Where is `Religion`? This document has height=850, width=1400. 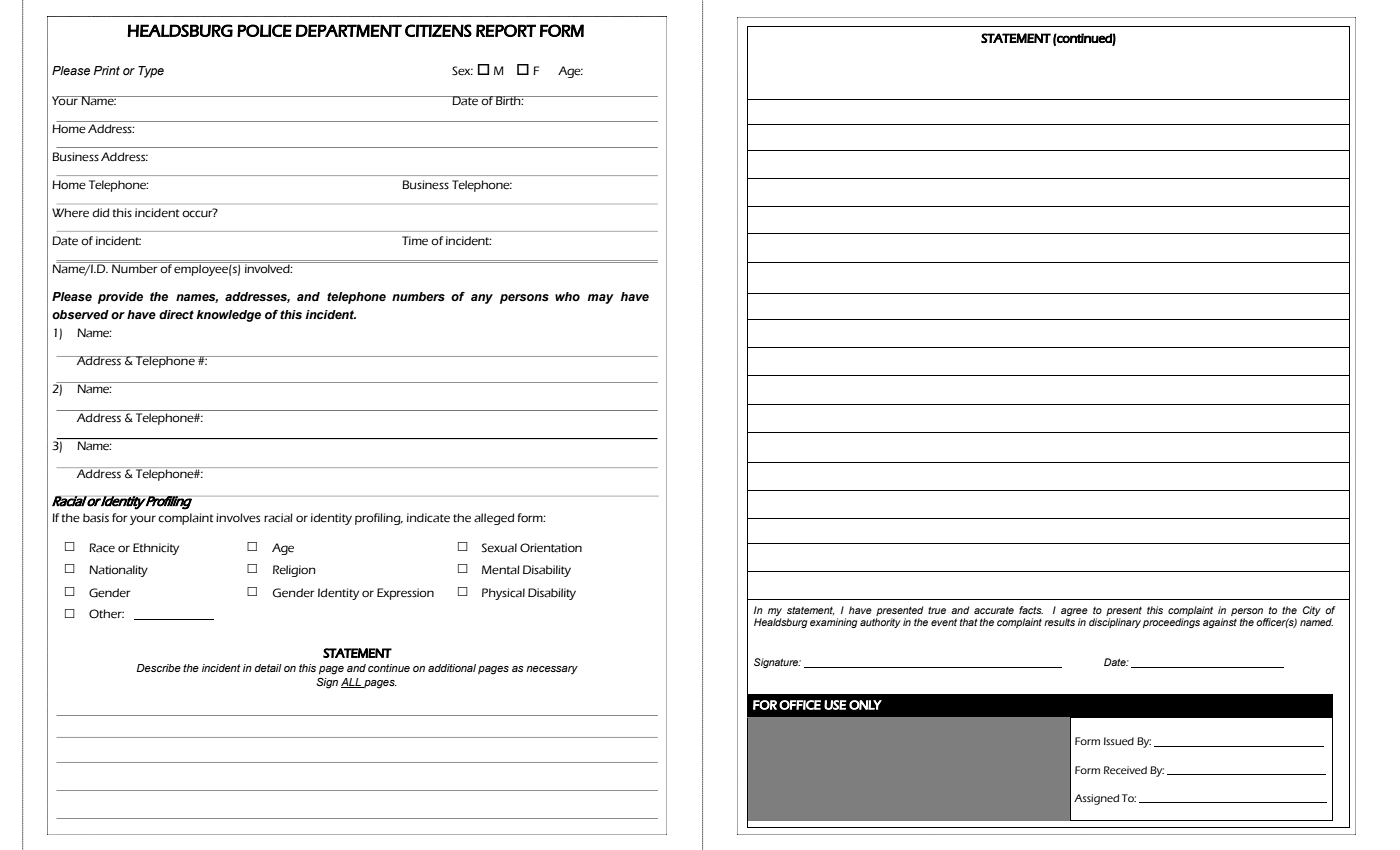 Religion is located at coordinates (294, 571).
